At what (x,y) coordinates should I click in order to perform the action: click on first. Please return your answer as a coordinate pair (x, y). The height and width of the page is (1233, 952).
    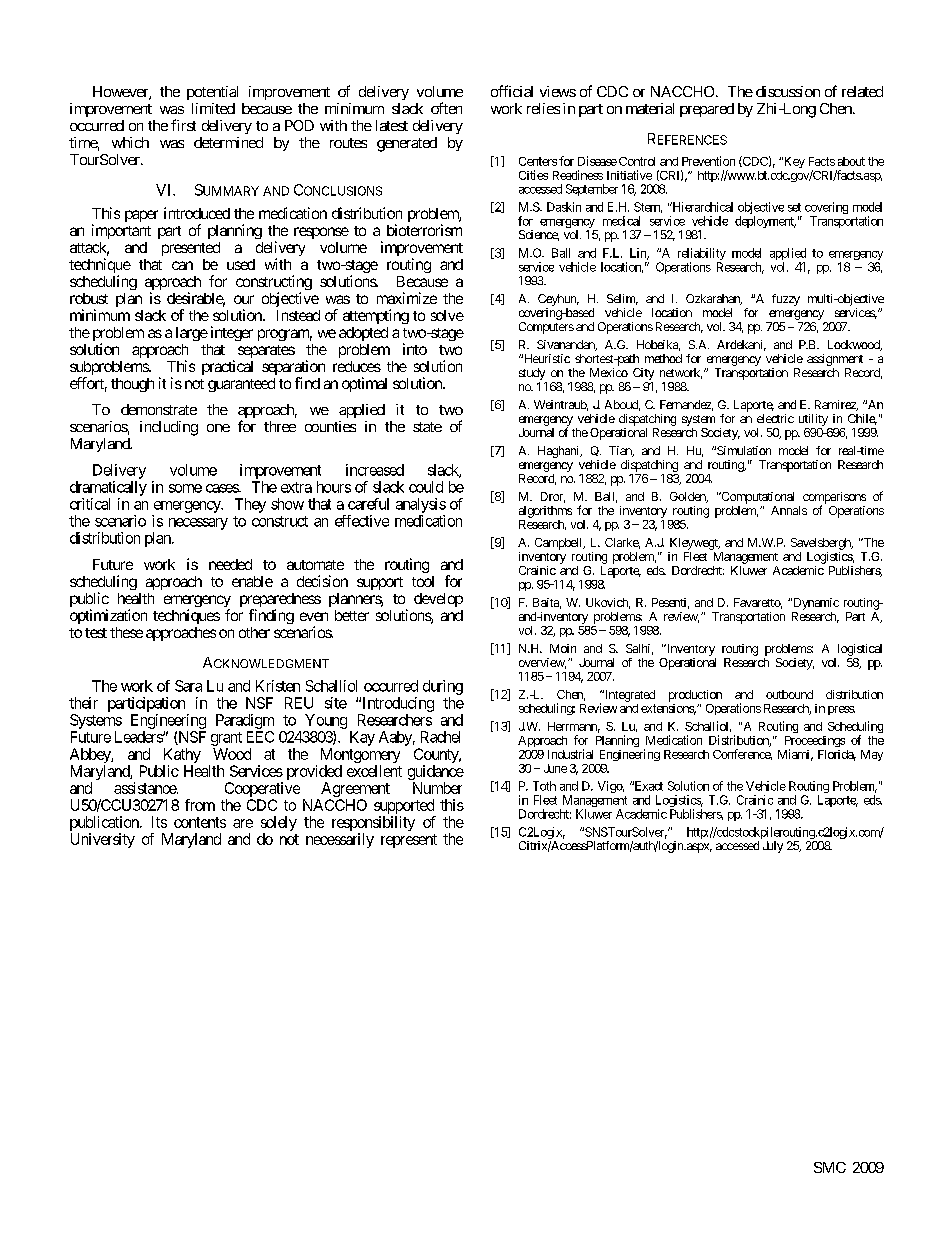
    Looking at the image, I should click on (183, 125).
